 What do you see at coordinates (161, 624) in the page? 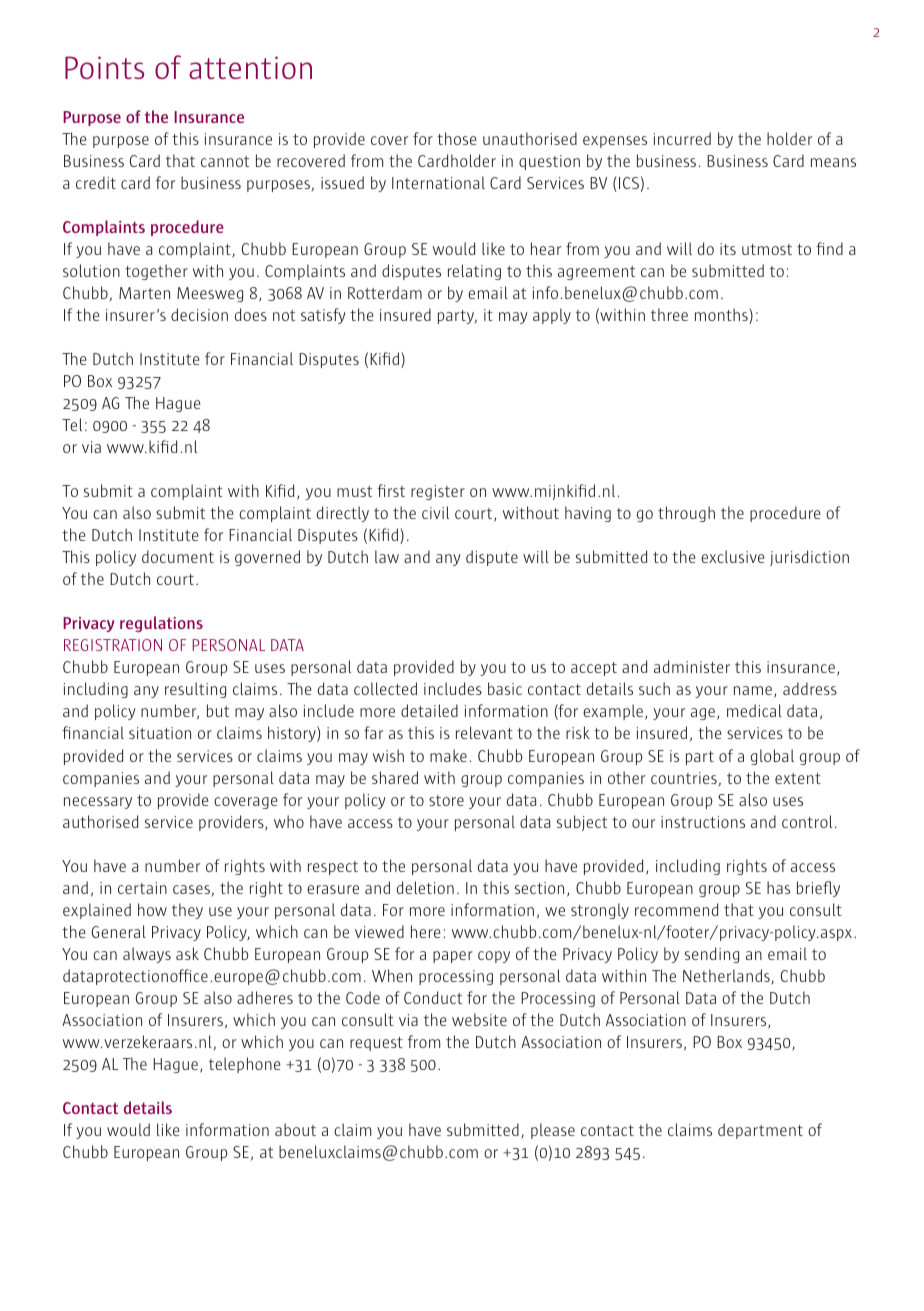
I see `regulations` at bounding box center [161, 624].
